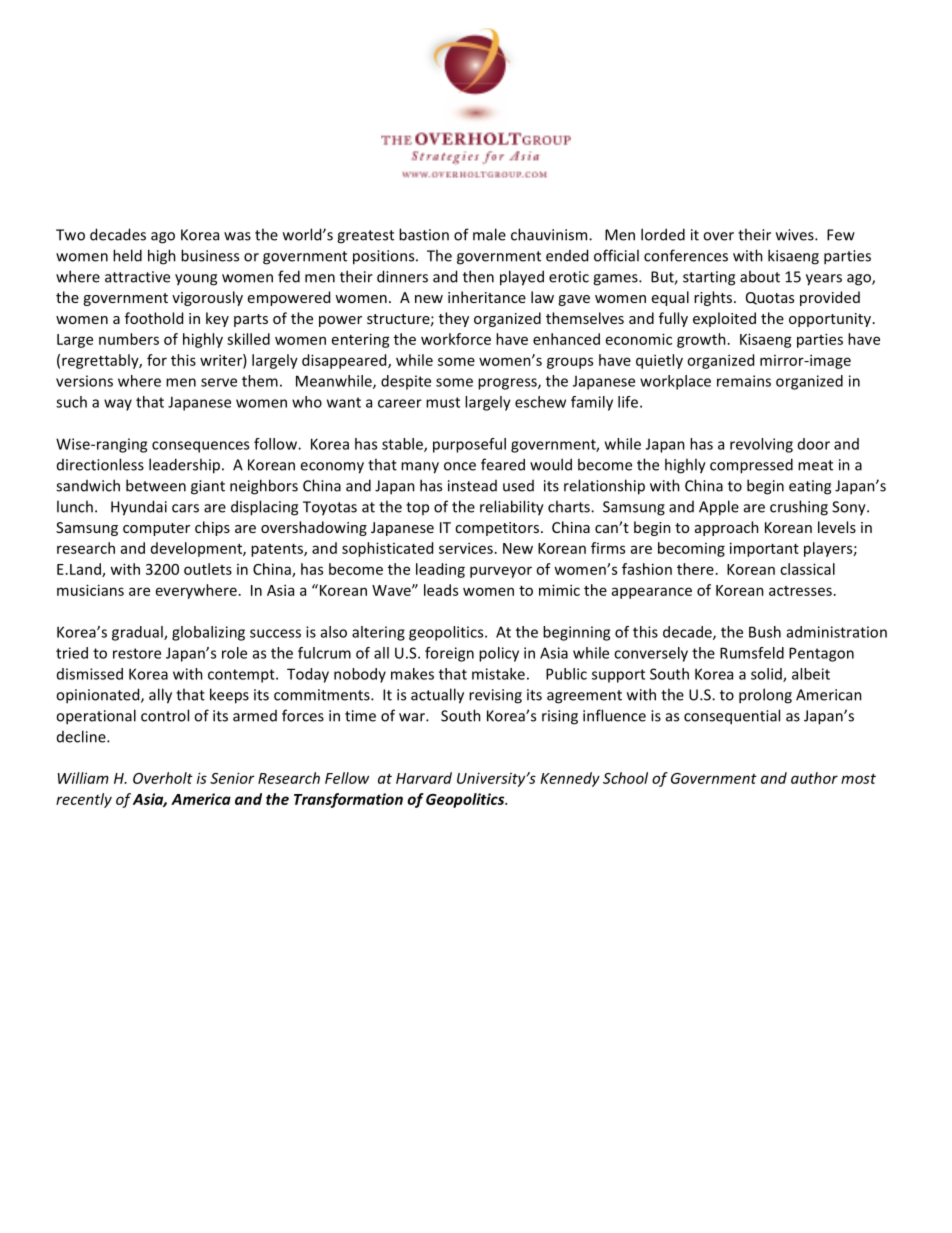  Describe the element at coordinates (796, 235) in the image. I see `wives` at that location.
